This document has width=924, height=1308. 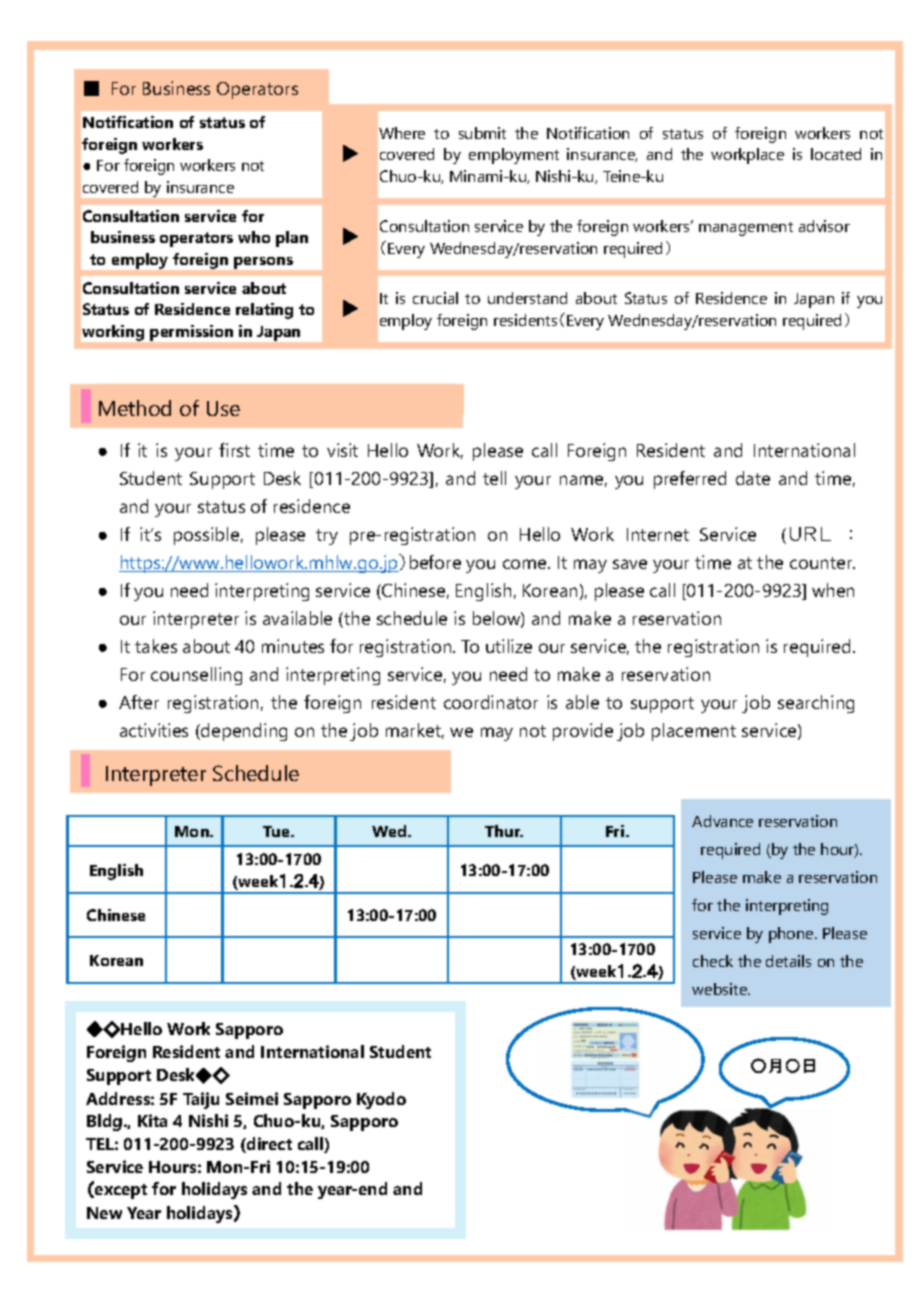 I want to click on searching, so click(x=816, y=704).
